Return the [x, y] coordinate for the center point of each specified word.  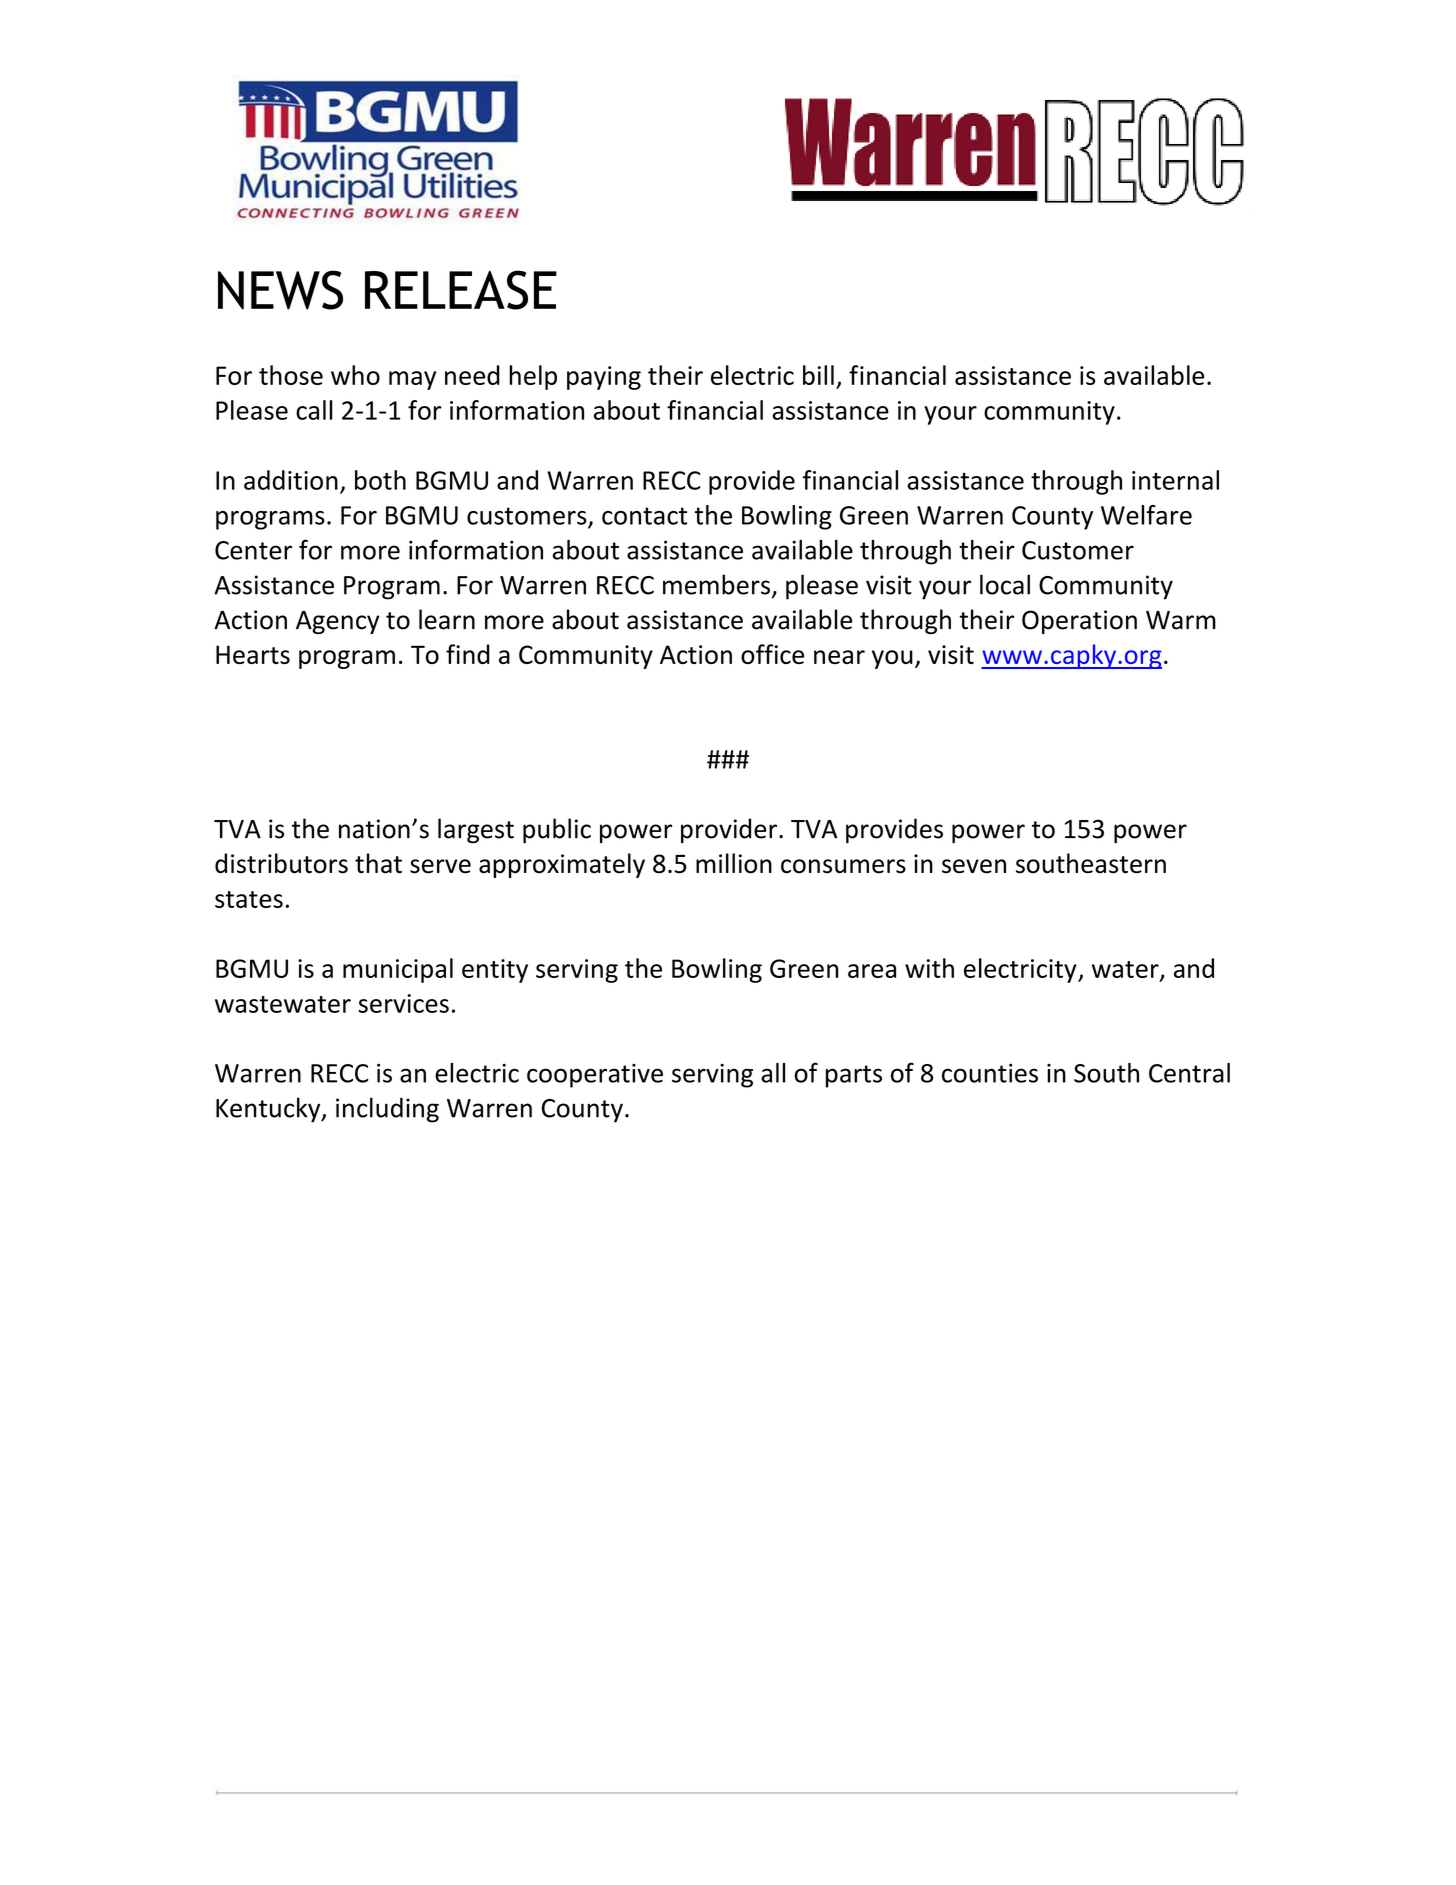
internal [1175, 480]
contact [644, 516]
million [734, 863]
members [716, 584]
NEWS [280, 290]
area [872, 971]
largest [476, 830]
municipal [398, 970]
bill [818, 375]
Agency [338, 622]
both [380, 480]
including [387, 1110]
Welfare [1146, 515]
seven [974, 866]
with [929, 968]
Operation [1079, 622]
